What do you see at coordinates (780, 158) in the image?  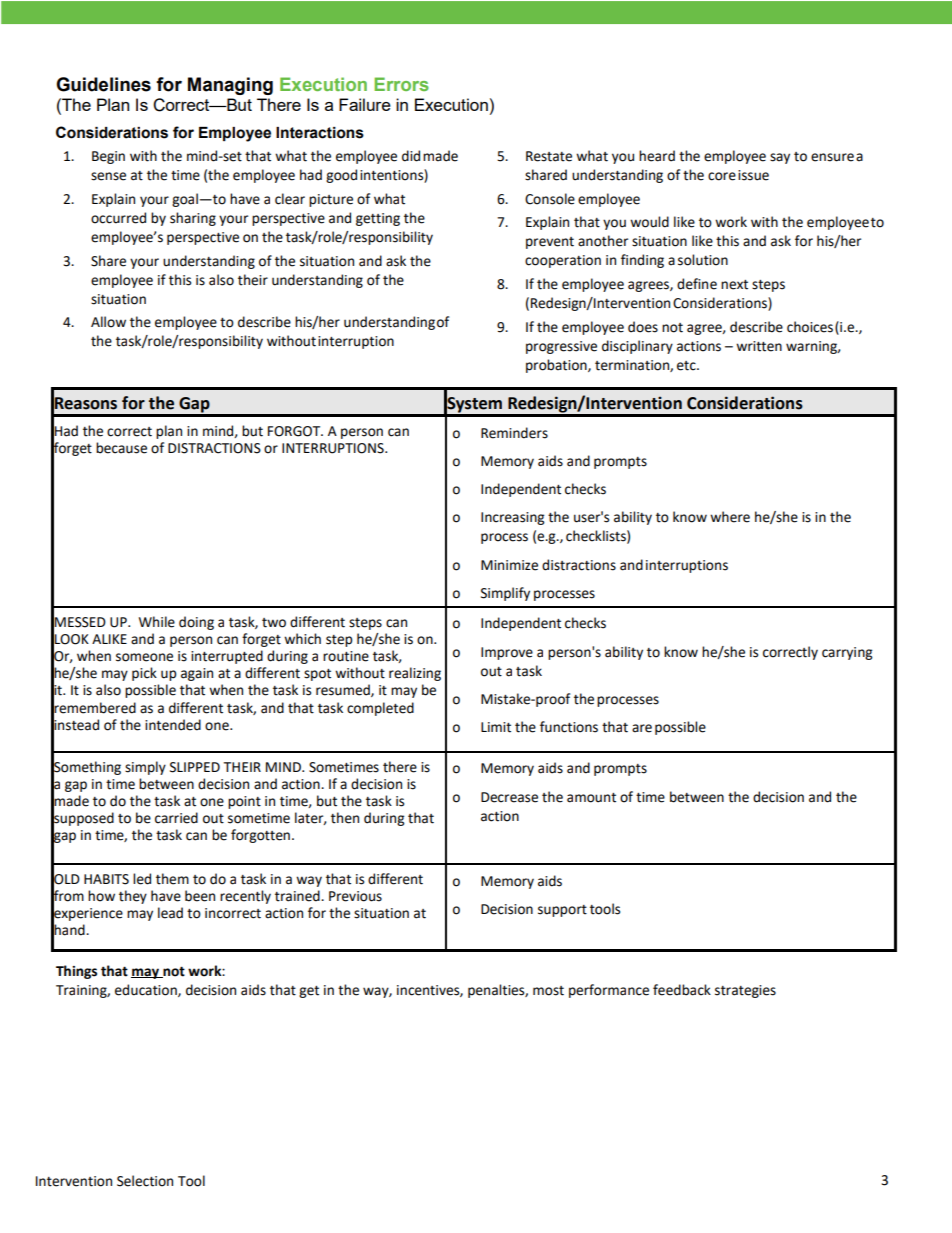 I see `say` at bounding box center [780, 158].
